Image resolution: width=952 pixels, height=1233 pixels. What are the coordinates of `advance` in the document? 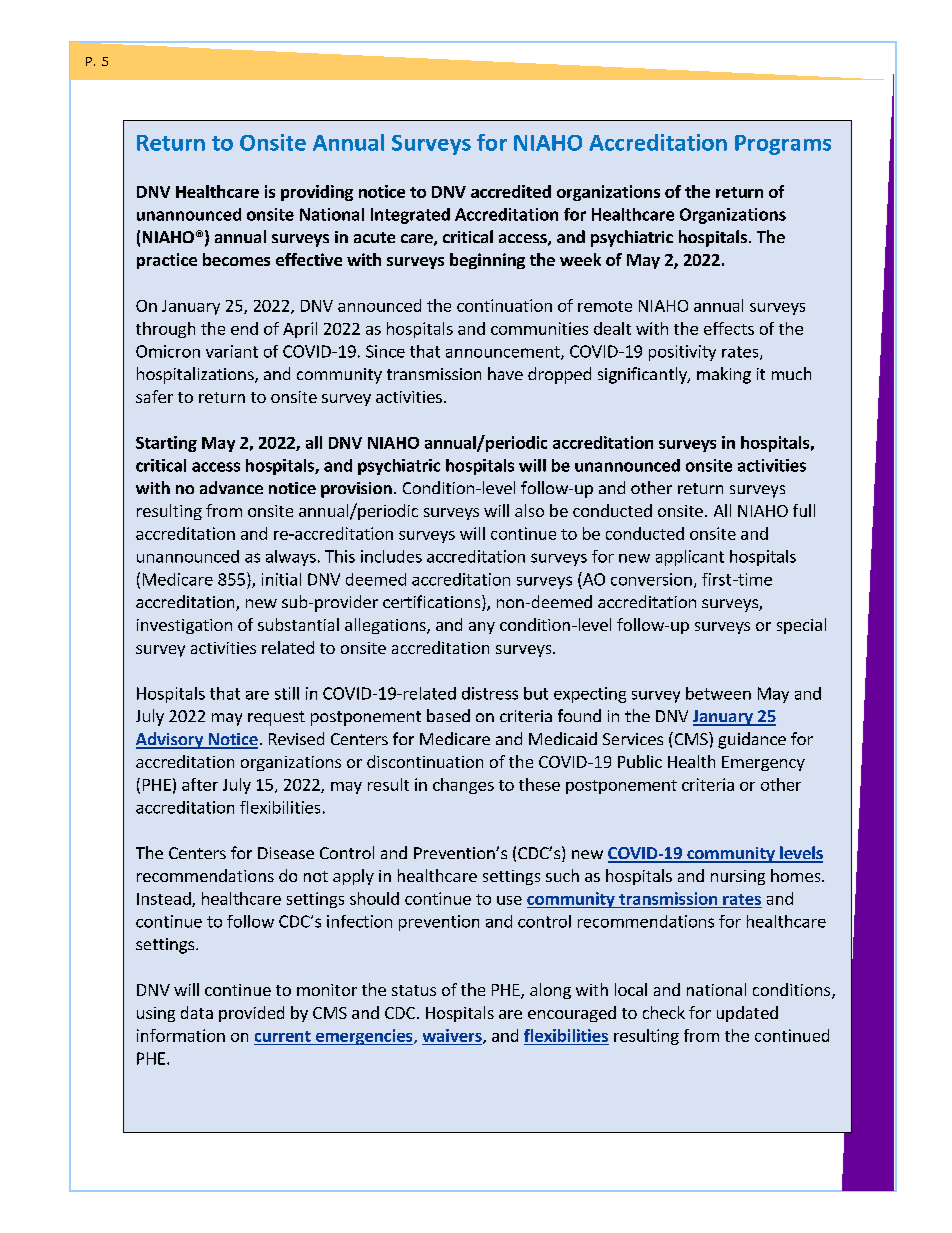 It's located at (231, 487).
